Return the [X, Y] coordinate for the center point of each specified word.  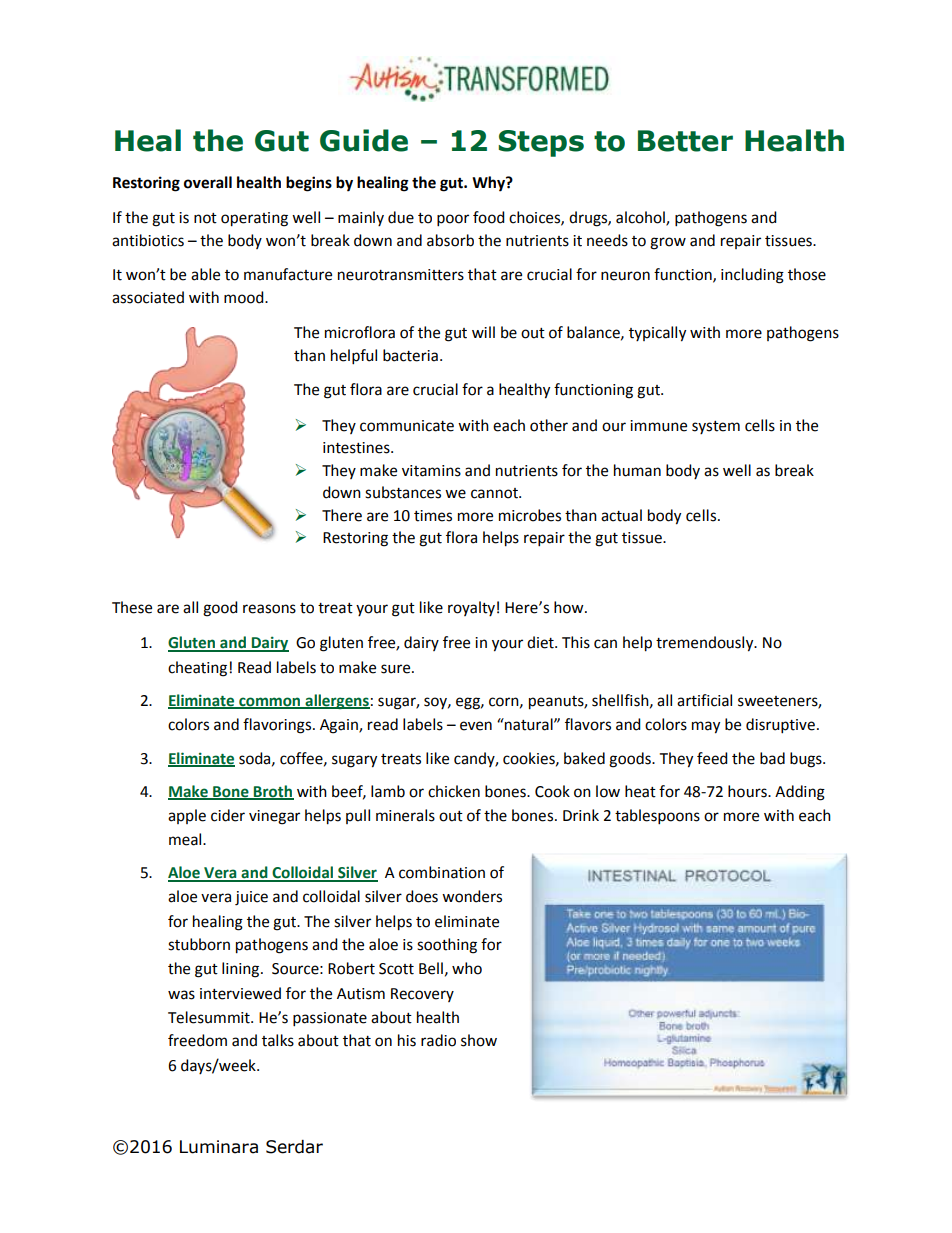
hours [748, 791]
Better [685, 141]
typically [657, 334]
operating [254, 219]
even [476, 726]
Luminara [219, 1147]
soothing [447, 946]
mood [245, 297]
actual [621, 515]
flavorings [278, 726]
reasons [269, 609]
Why [489, 184]
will [483, 332]
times [433, 516]
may [706, 727]
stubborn [199, 944]
